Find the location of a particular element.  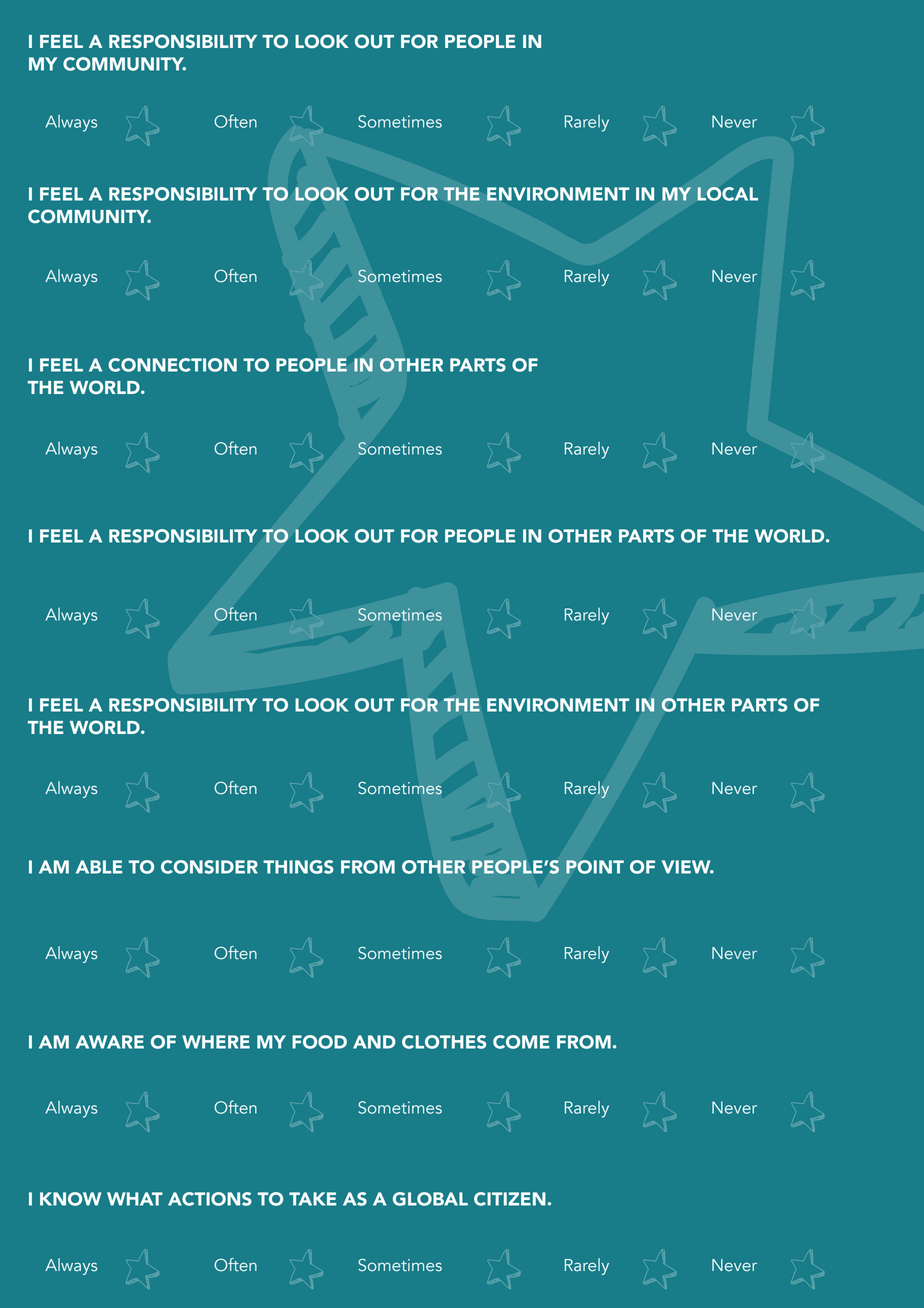

CITIZEN is located at coordinates (511, 1199).
